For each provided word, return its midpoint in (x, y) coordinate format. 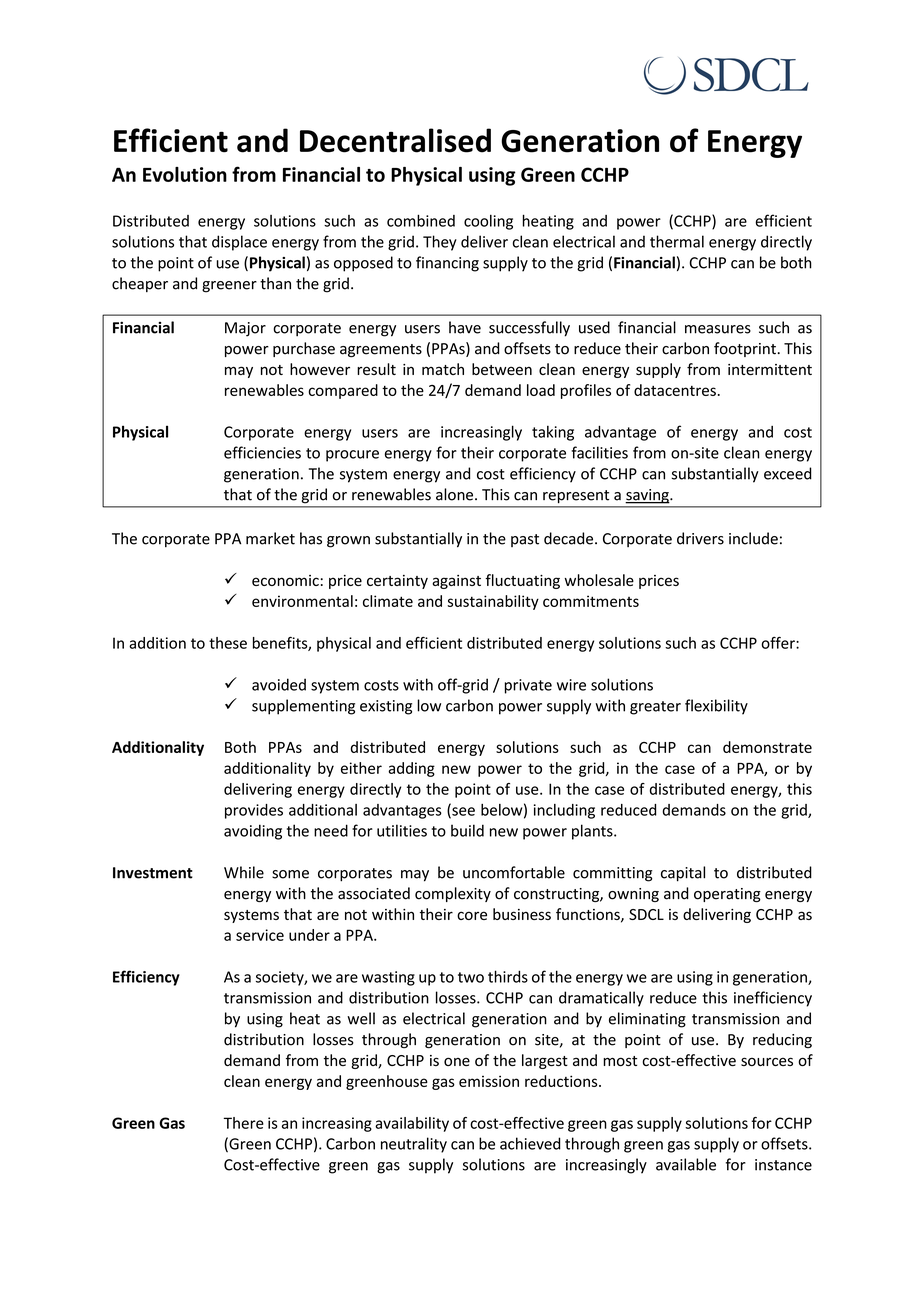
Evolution (185, 174)
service (260, 935)
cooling (488, 222)
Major (245, 329)
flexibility (716, 707)
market (270, 538)
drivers (700, 538)
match (443, 369)
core (472, 915)
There (244, 1123)
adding (411, 769)
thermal (677, 241)
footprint (745, 349)
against (456, 582)
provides (254, 811)
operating (727, 895)
